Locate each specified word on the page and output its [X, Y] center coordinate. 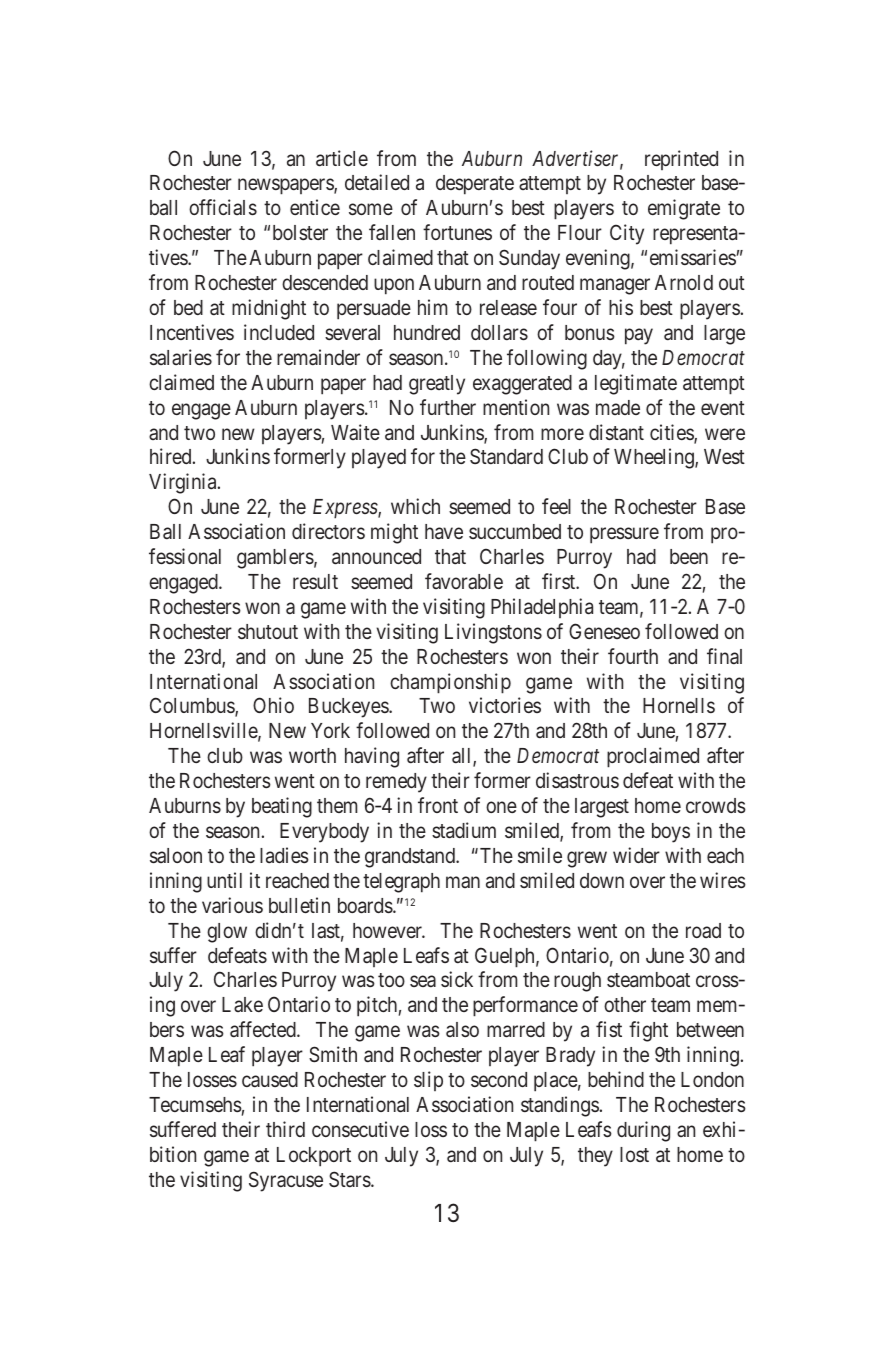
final [724, 656]
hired [172, 456]
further [448, 407]
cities [672, 433]
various [232, 905]
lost [634, 1154]
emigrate [684, 209]
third [285, 1129]
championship [450, 683]
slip [428, 1081]
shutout [268, 631]
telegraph [401, 883]
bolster [300, 232]
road [703, 930]
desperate [475, 185]
